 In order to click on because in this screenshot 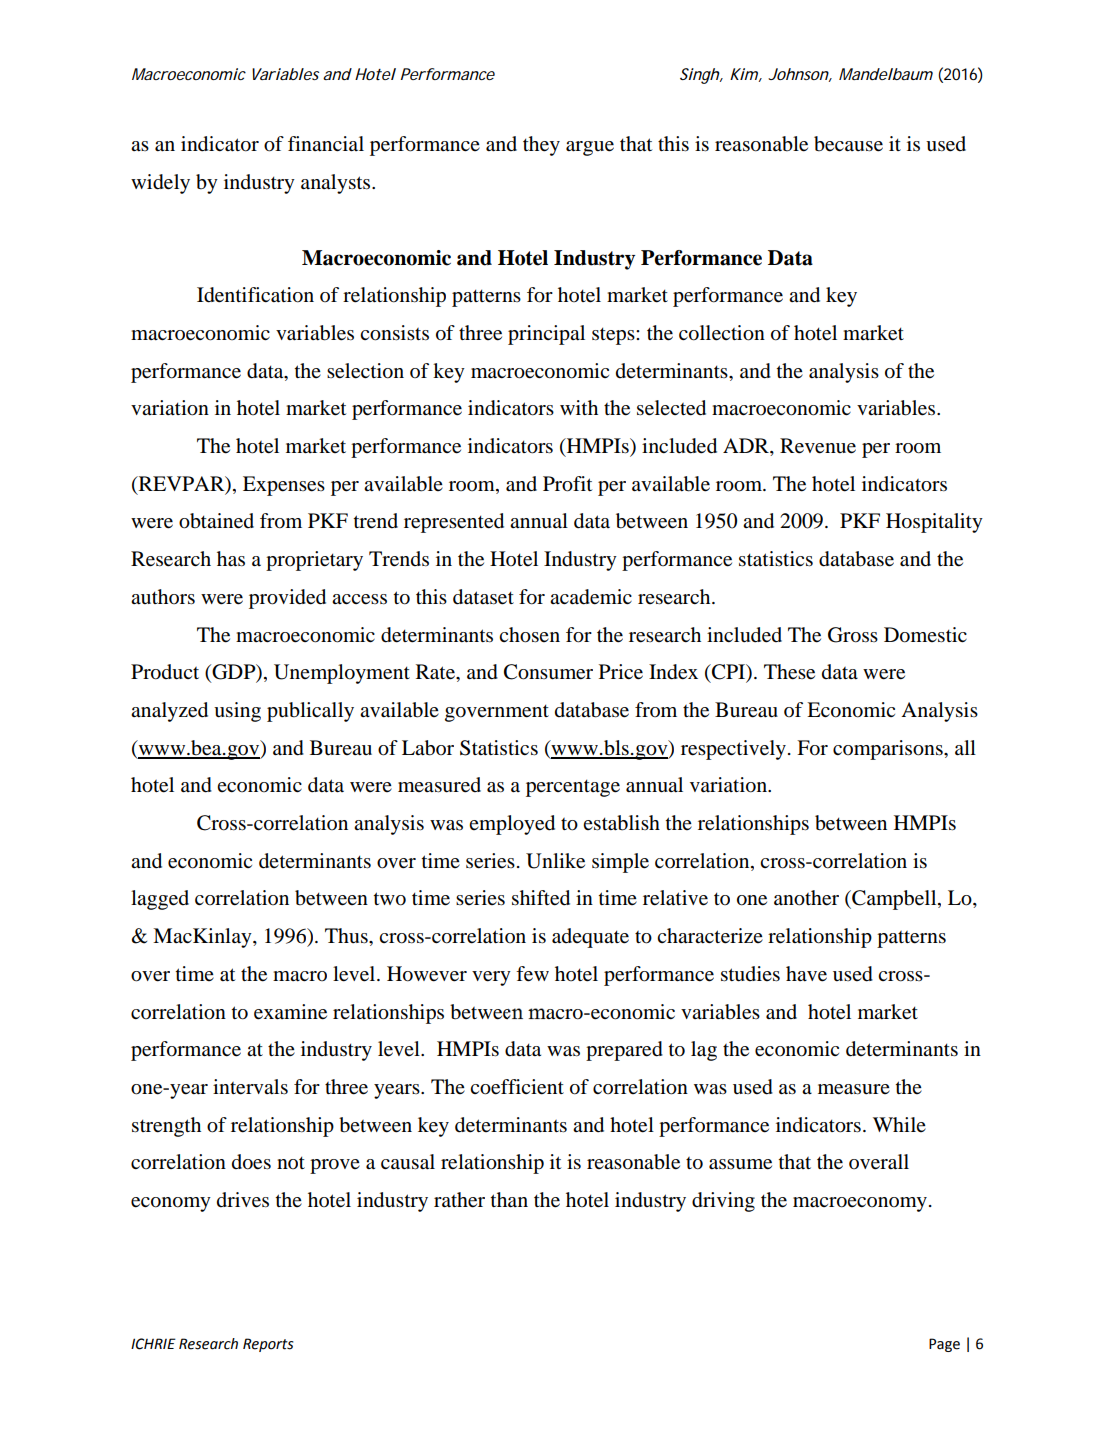, I will do `click(848, 144)`.
